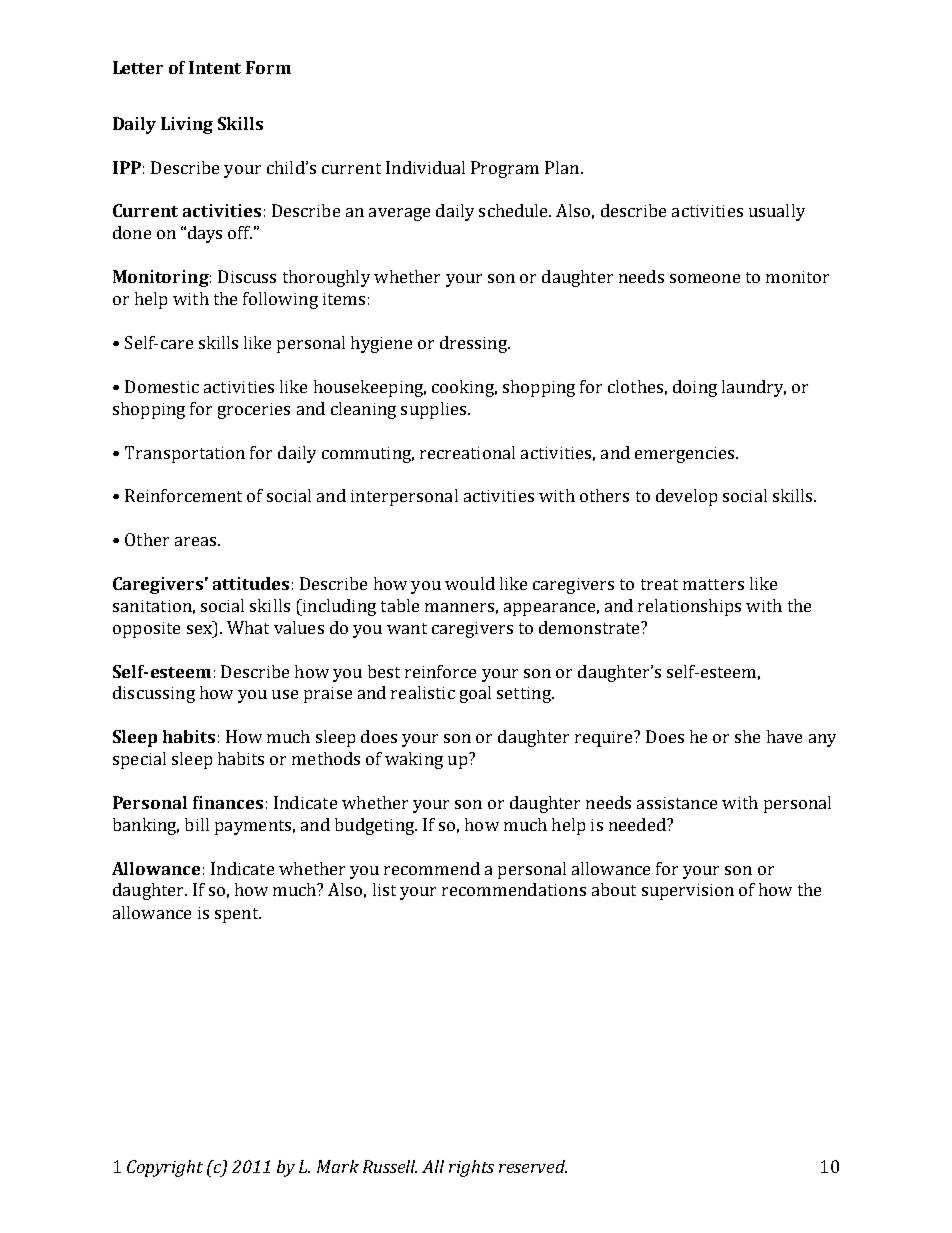 The width and height of the document is (952, 1233). Describe the element at coordinates (533, 1166) in the document. I see `reserved` at that location.
